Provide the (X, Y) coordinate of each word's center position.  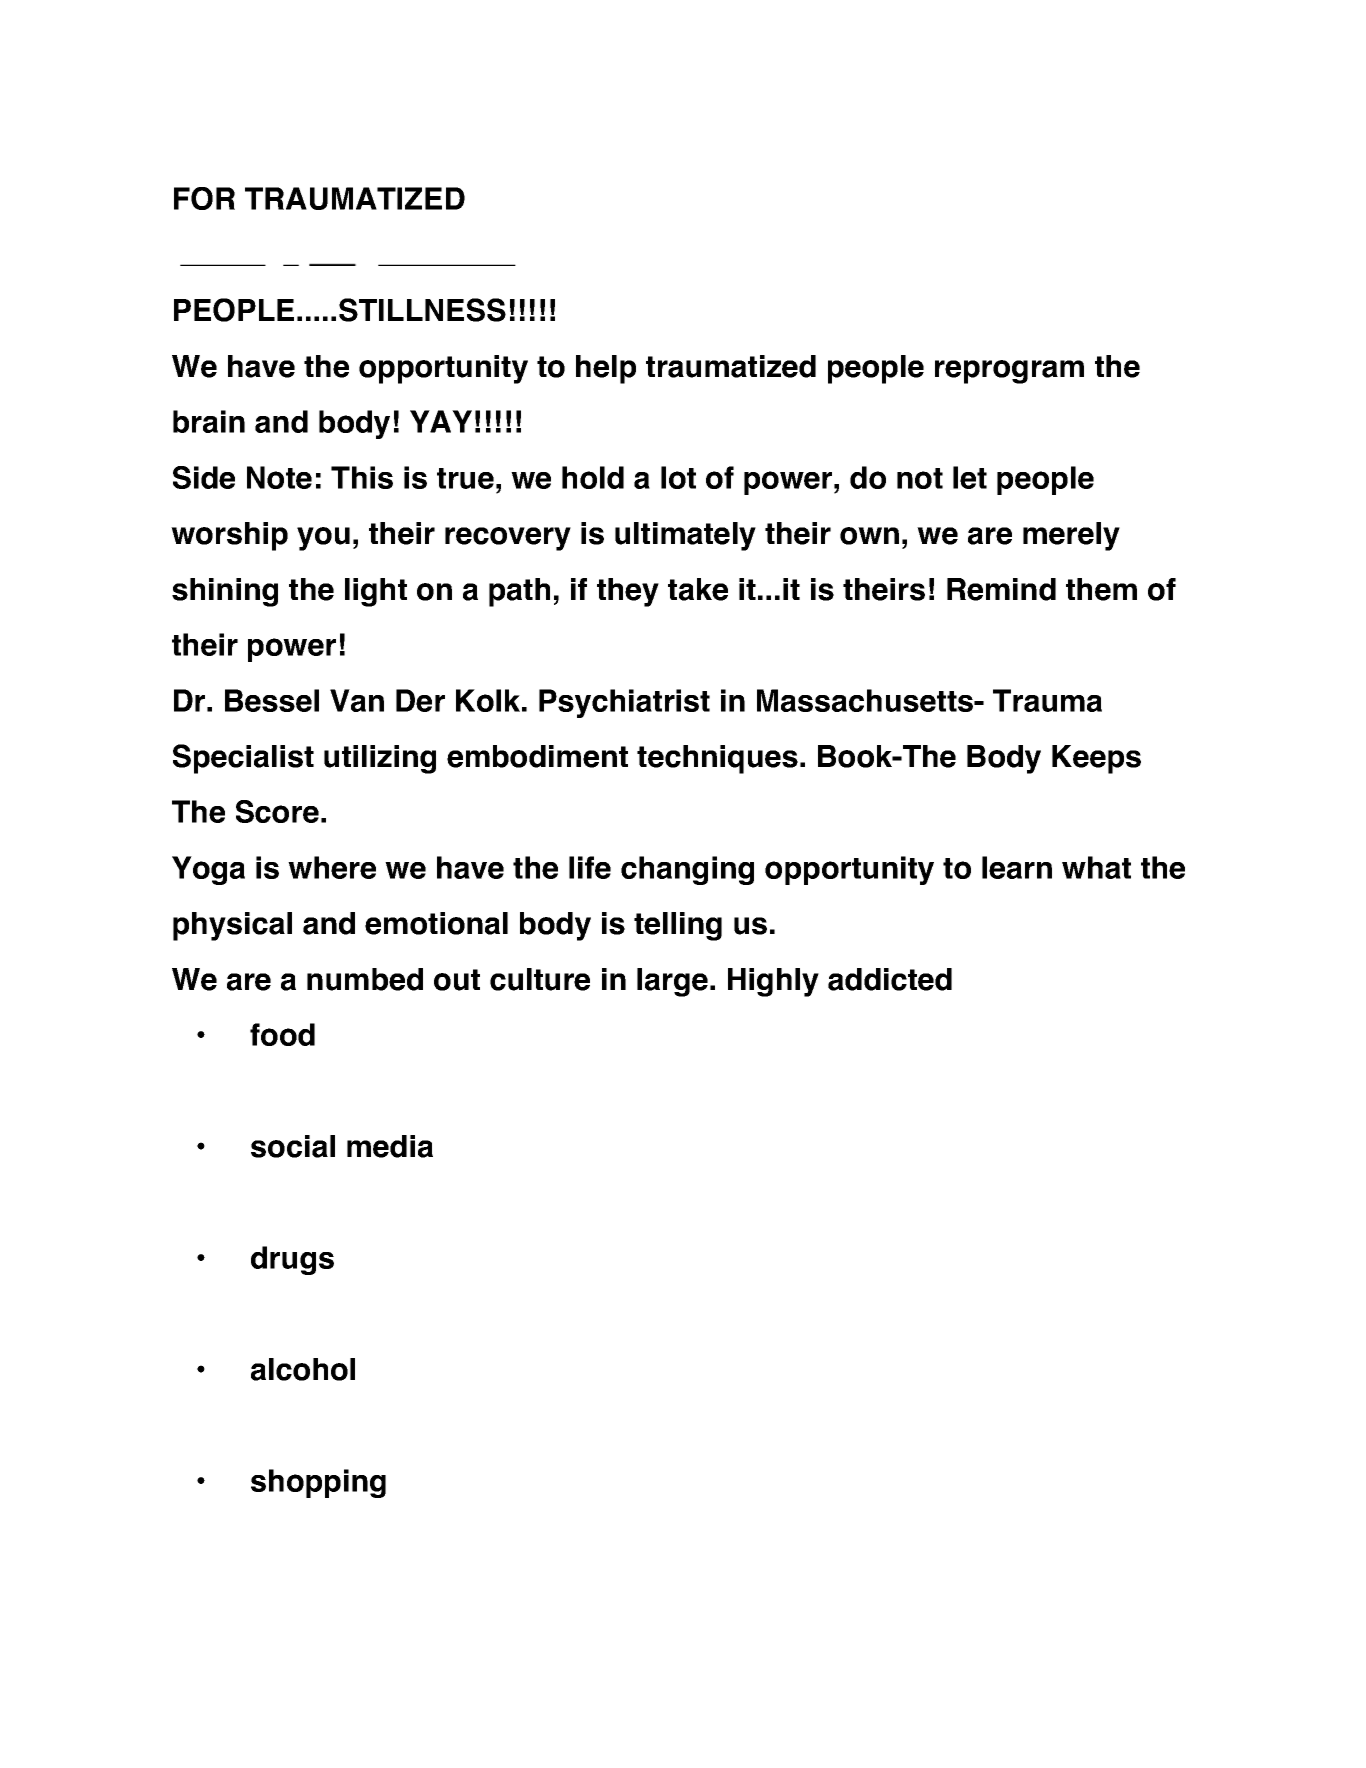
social (293, 1146)
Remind (1001, 589)
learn (1017, 867)
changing (687, 870)
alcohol (303, 1369)
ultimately (685, 536)
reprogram (1009, 372)
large (672, 982)
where (332, 867)
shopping (318, 1483)
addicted (890, 979)
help (606, 369)
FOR (204, 198)
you (323, 539)
